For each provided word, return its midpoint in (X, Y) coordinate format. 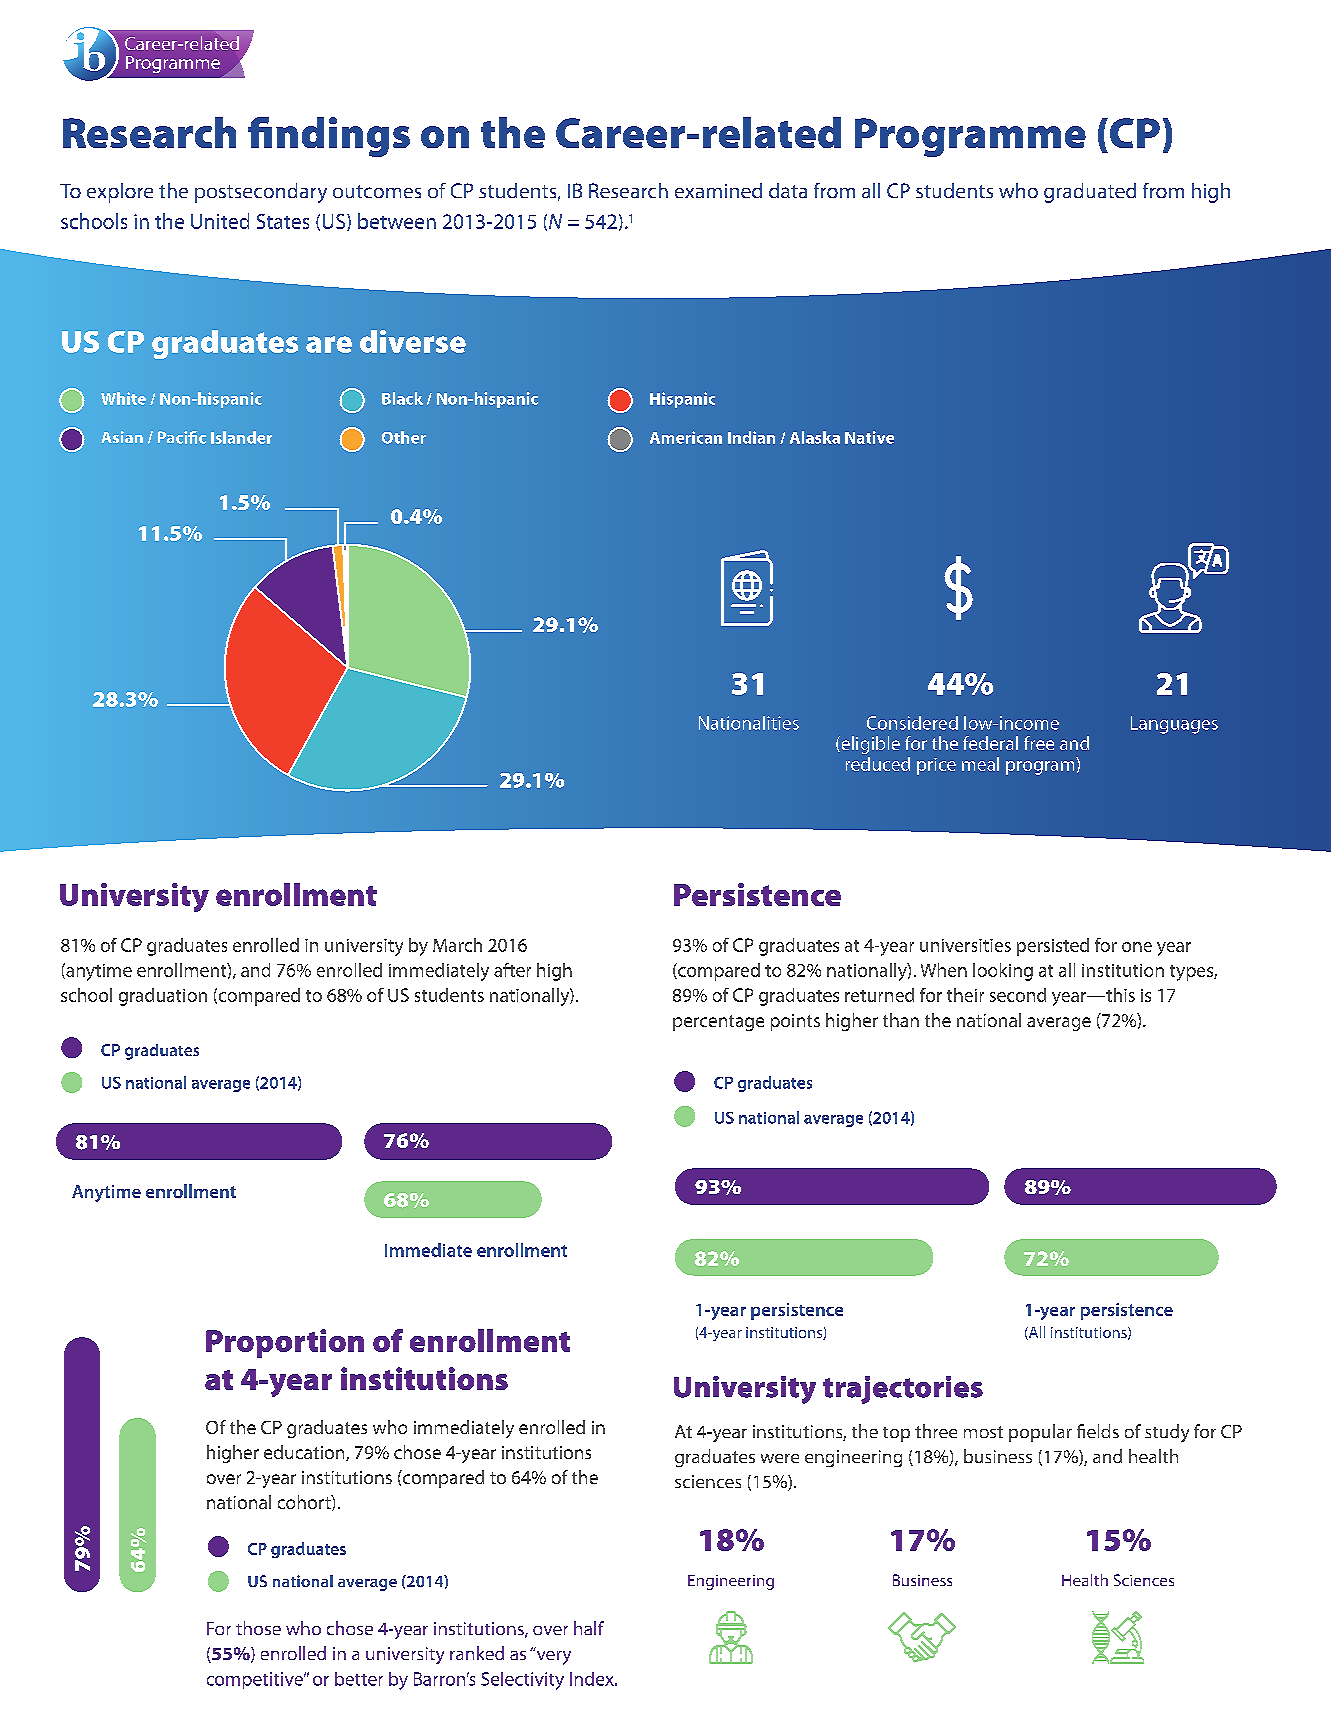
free (1039, 743)
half (589, 1628)
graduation (163, 997)
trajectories (903, 1390)
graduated (1090, 193)
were (780, 1458)
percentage (718, 1023)
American (686, 437)
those (258, 1628)
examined (718, 190)
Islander (241, 437)
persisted (1053, 947)
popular (1040, 1433)
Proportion (285, 1343)
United (220, 221)
